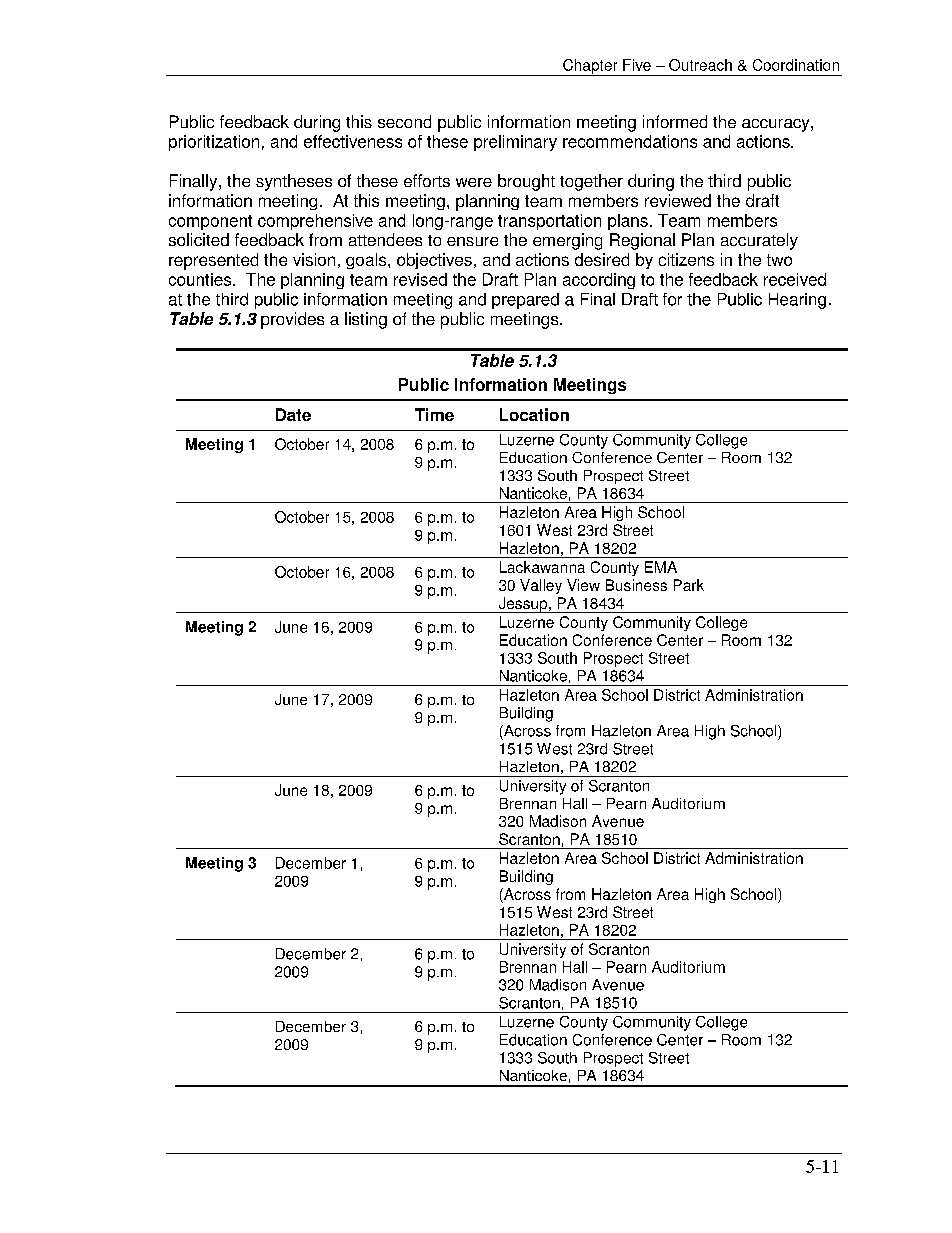 The height and width of the image is (1233, 952). What do you see at coordinates (590, 67) in the image?
I see `Chapter` at bounding box center [590, 67].
